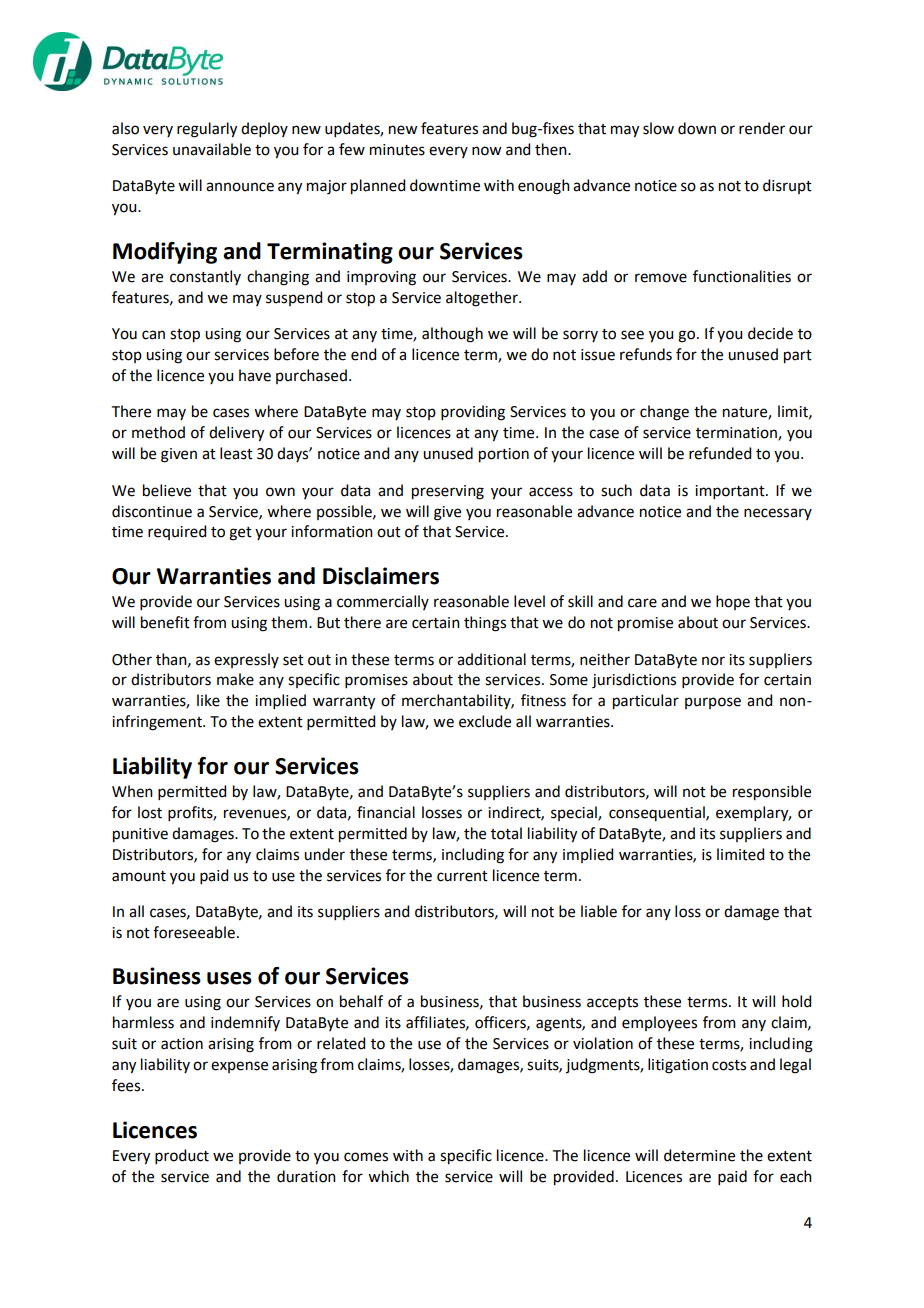 This screenshot has width=924, height=1308. Describe the element at coordinates (599, 911) in the screenshot. I see `liable` at that location.
